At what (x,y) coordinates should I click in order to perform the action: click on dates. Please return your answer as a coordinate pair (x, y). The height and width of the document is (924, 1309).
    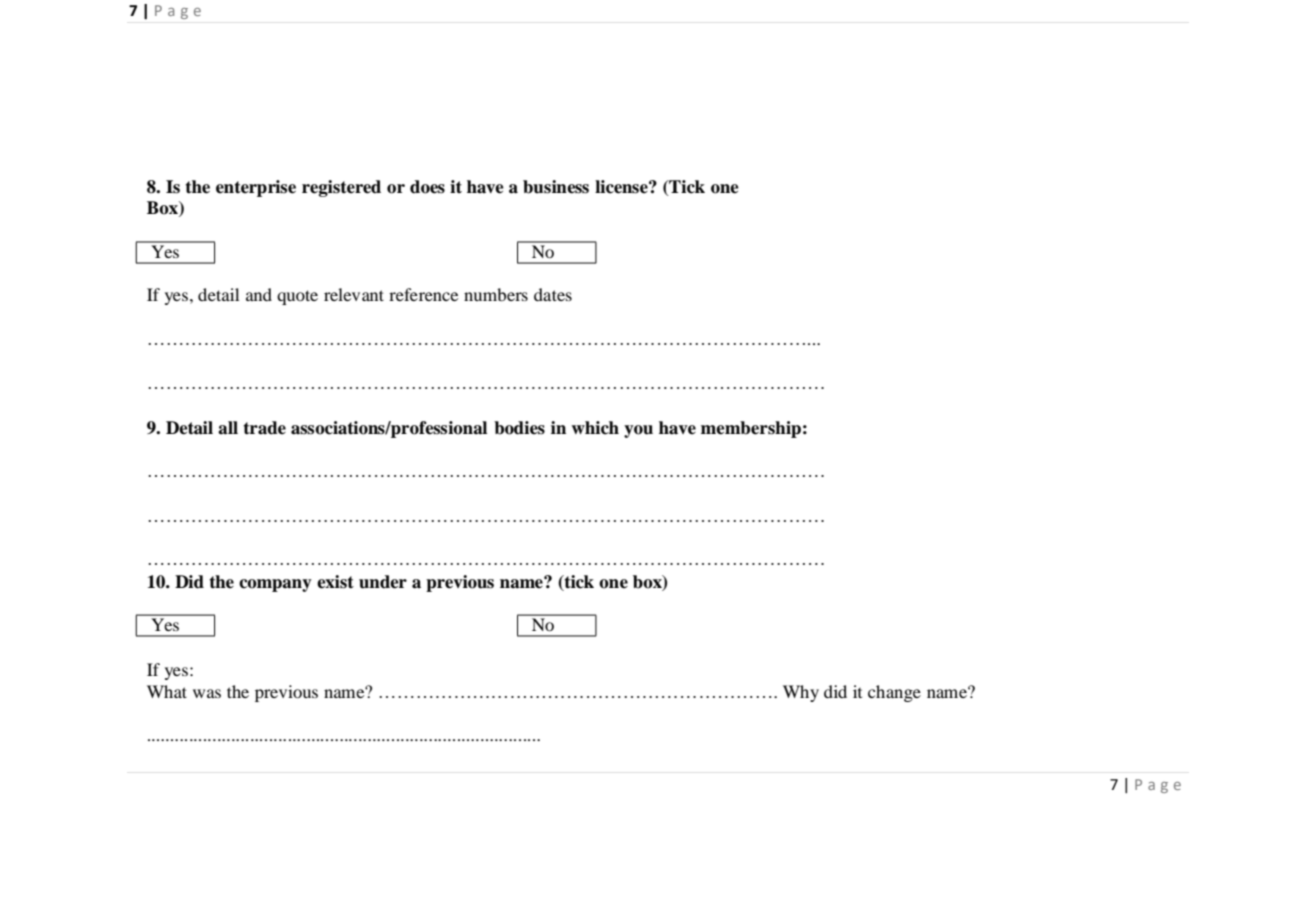
    Looking at the image, I should click on (553, 294).
